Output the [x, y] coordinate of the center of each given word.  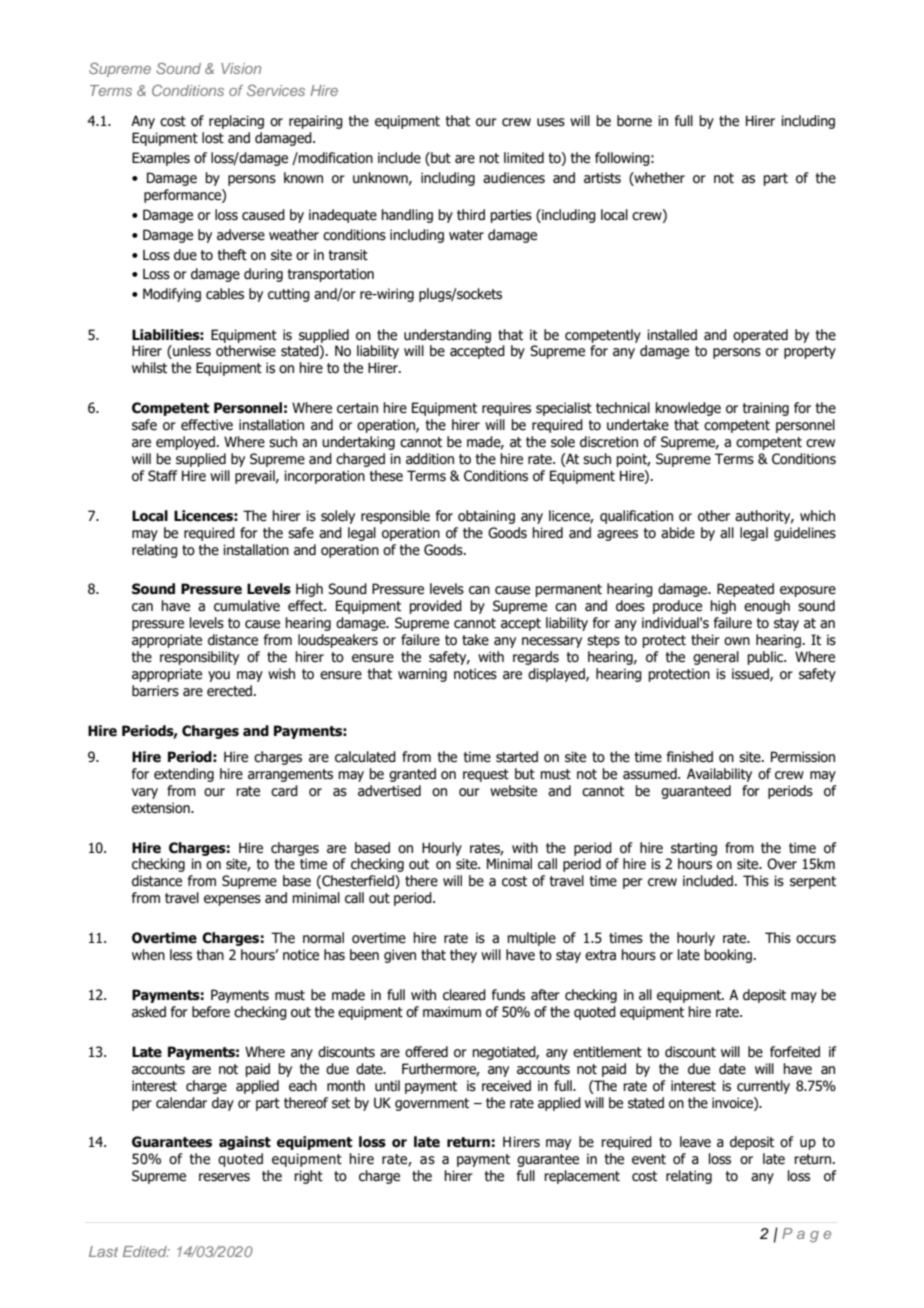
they [463, 956]
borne [634, 121]
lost [213, 138]
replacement [582, 1177]
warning [422, 675]
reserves [224, 1177]
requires [506, 409]
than [210, 954]
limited [524, 158]
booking [728, 956]
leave [695, 1142]
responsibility [199, 658]
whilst [149, 368]
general [716, 658]
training [766, 409]
